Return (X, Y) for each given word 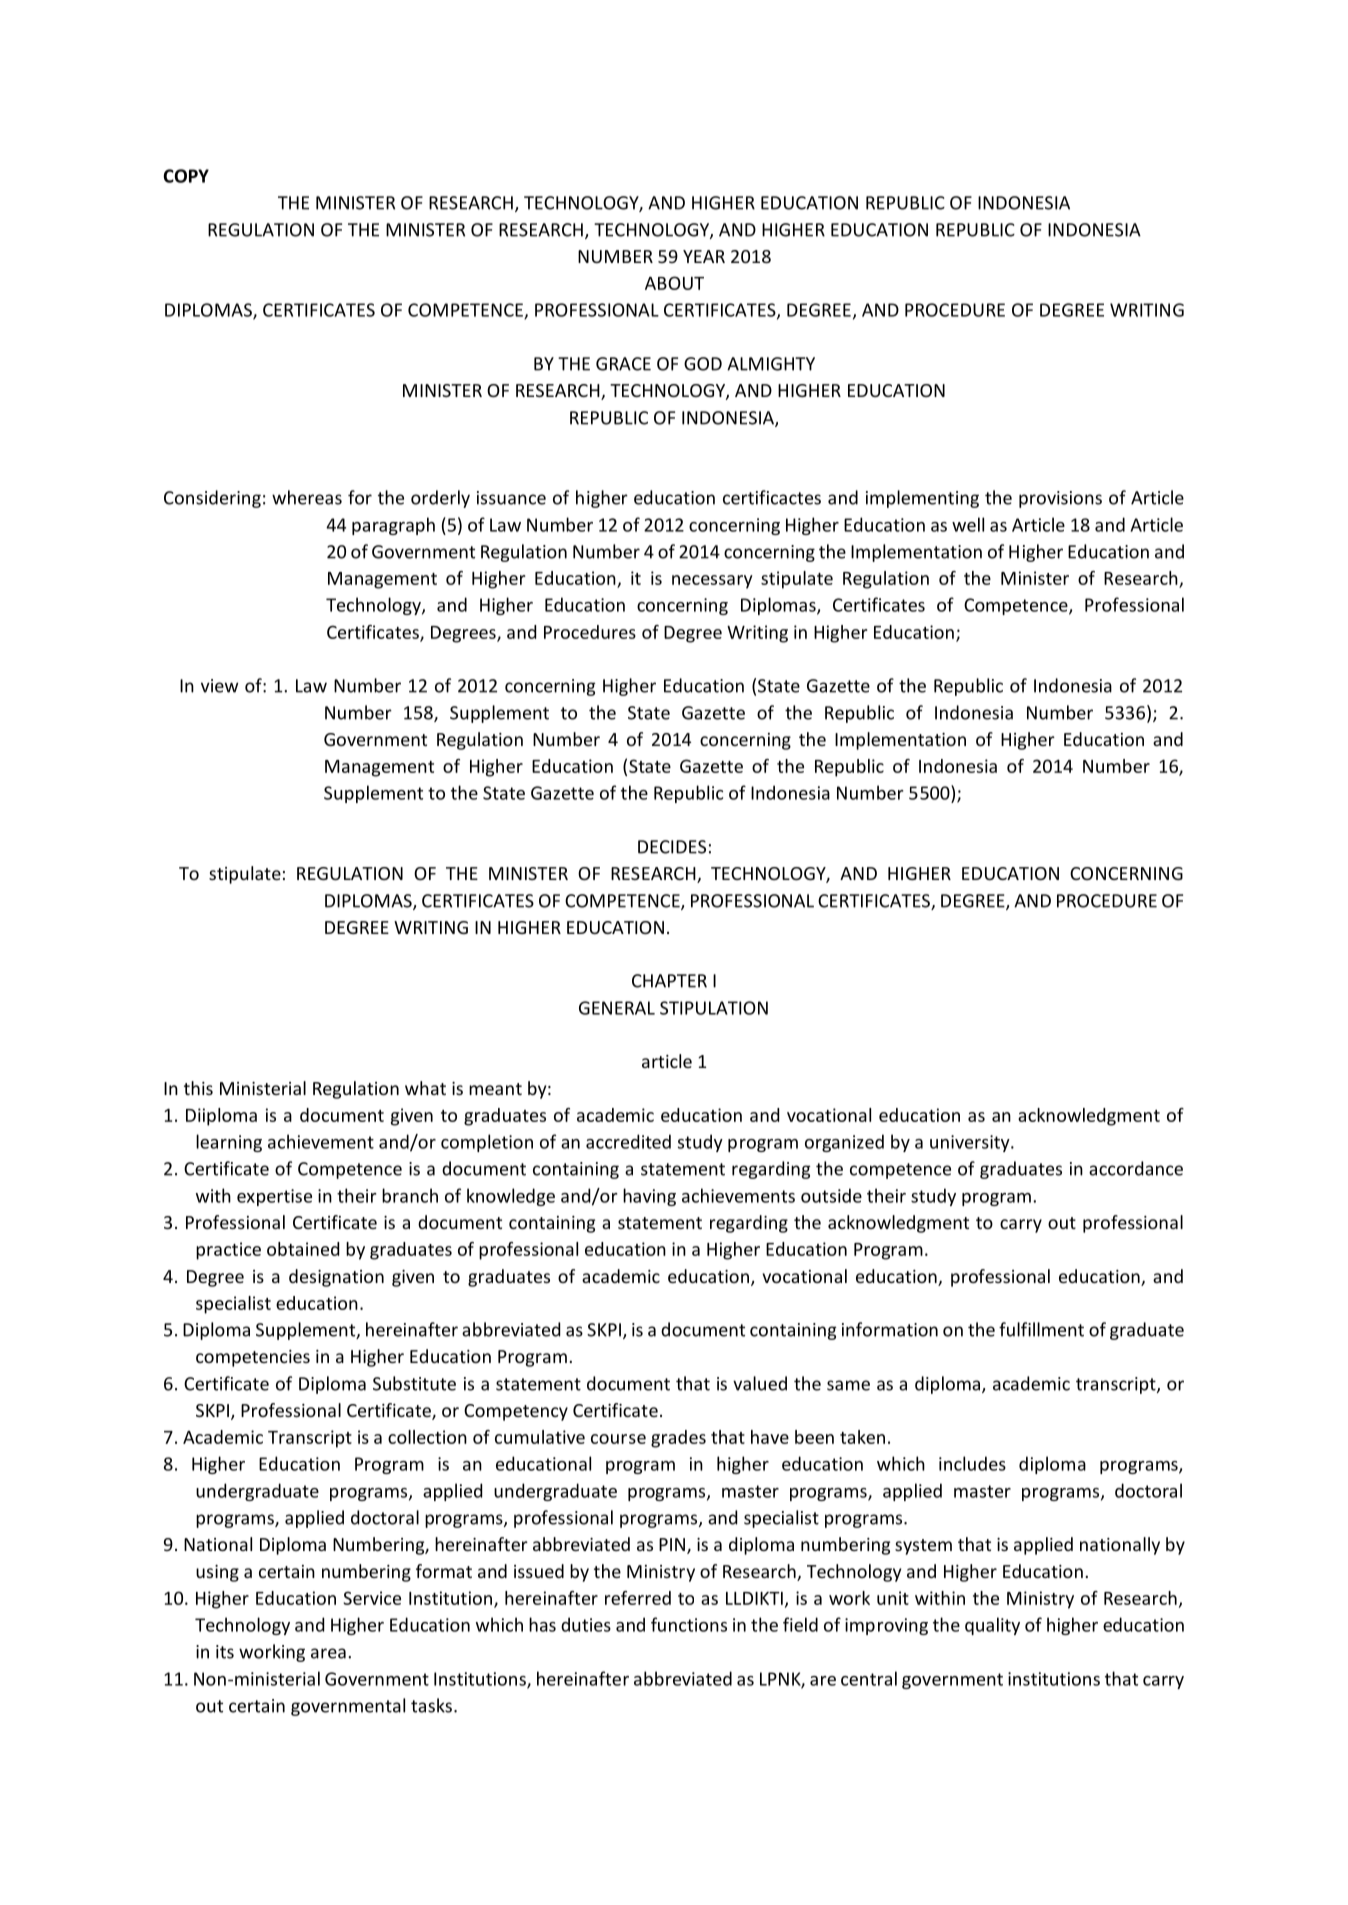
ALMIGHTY (771, 364)
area (328, 1653)
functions (689, 1624)
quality (992, 1626)
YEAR (704, 256)
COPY (186, 176)
